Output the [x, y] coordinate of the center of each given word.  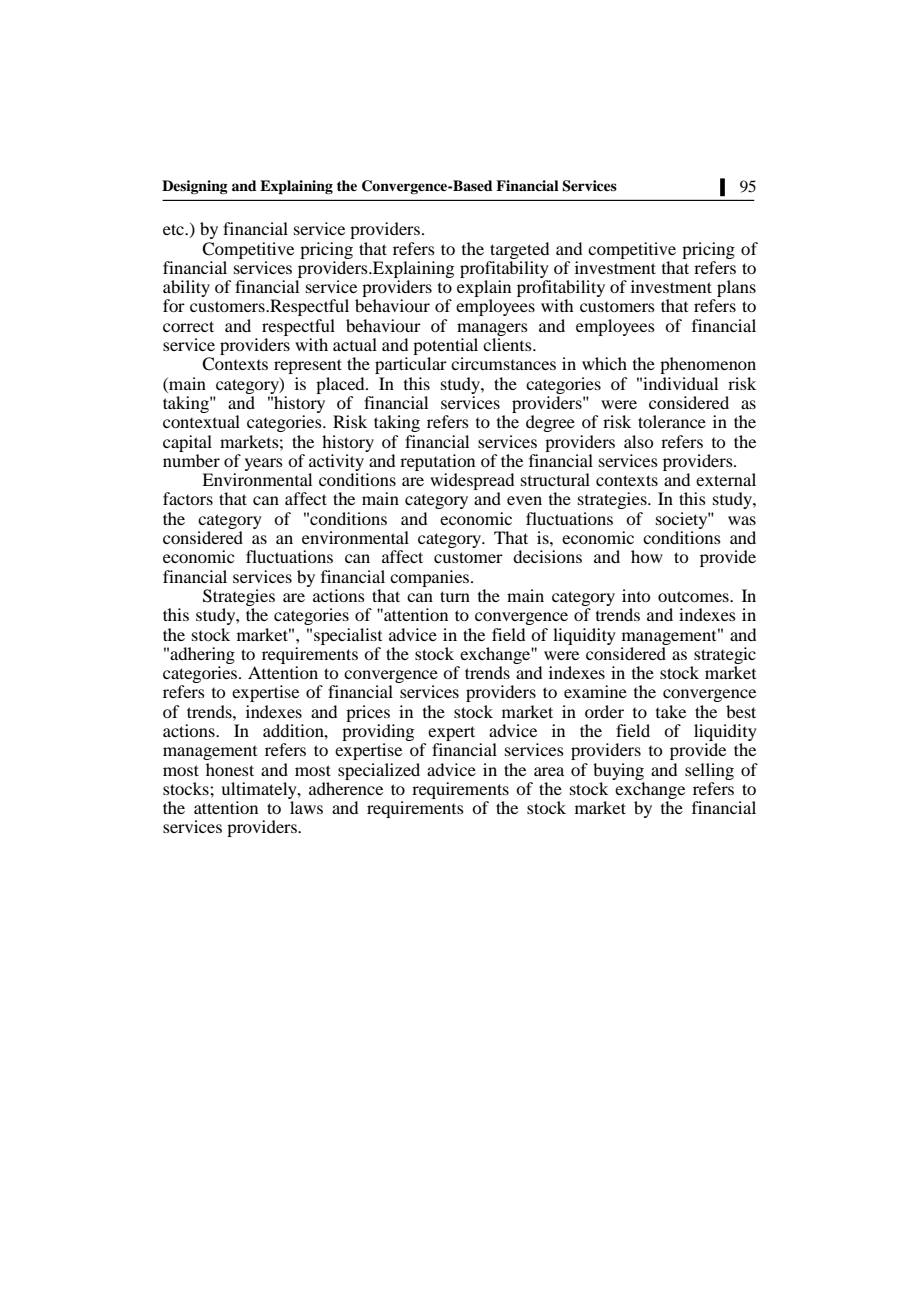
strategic [725, 655]
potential [445, 348]
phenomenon [708, 365]
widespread [472, 483]
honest [230, 769]
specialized [379, 771]
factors [188, 498]
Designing [195, 187]
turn [455, 596]
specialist [348, 636]
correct [188, 326]
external [726, 479]
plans [736, 288]
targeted [519, 250]
